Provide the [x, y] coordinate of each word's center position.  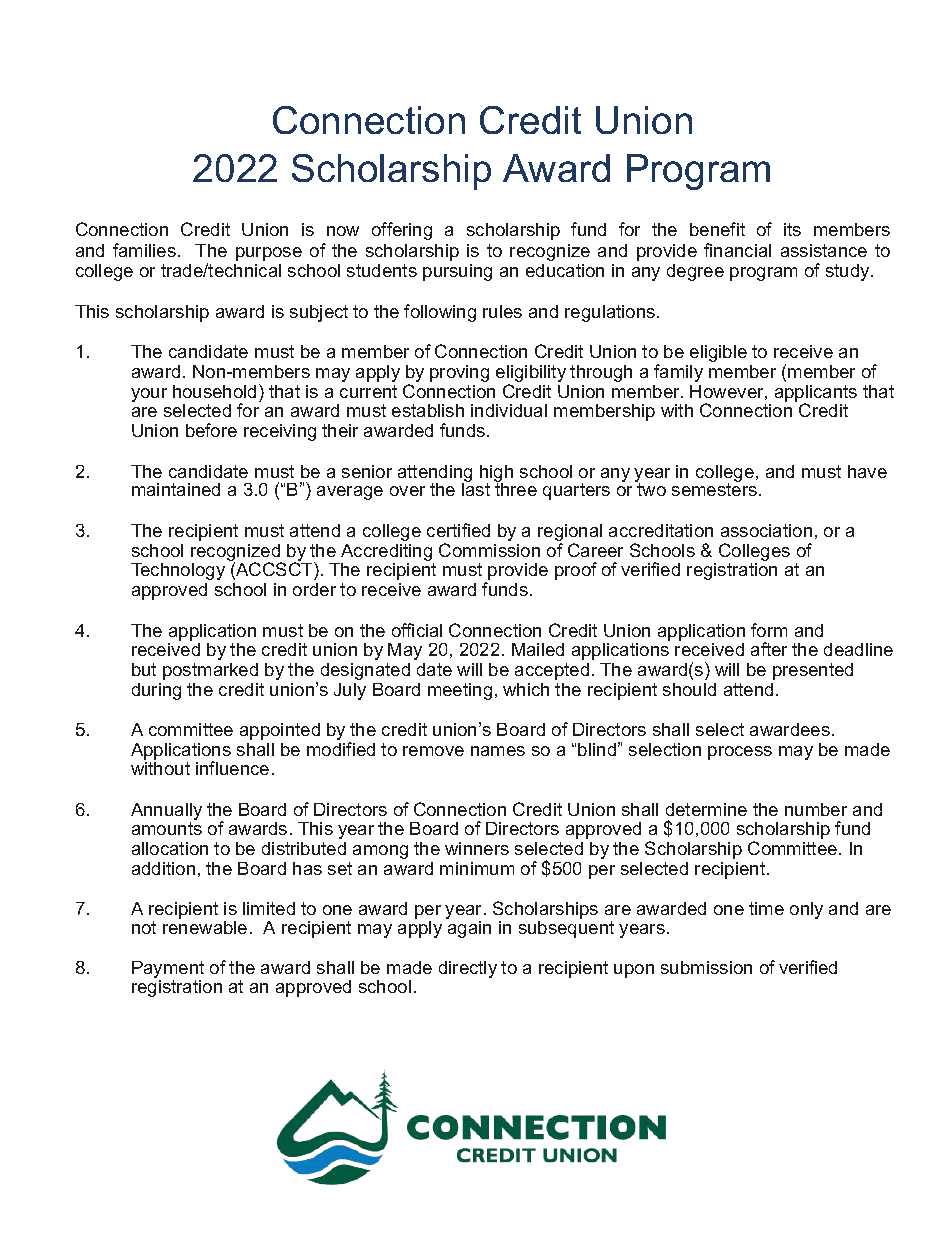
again [468, 928]
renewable [205, 926]
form [769, 630]
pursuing [457, 272]
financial [737, 250]
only [806, 910]
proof [576, 571]
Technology [178, 571]
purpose [269, 254]
